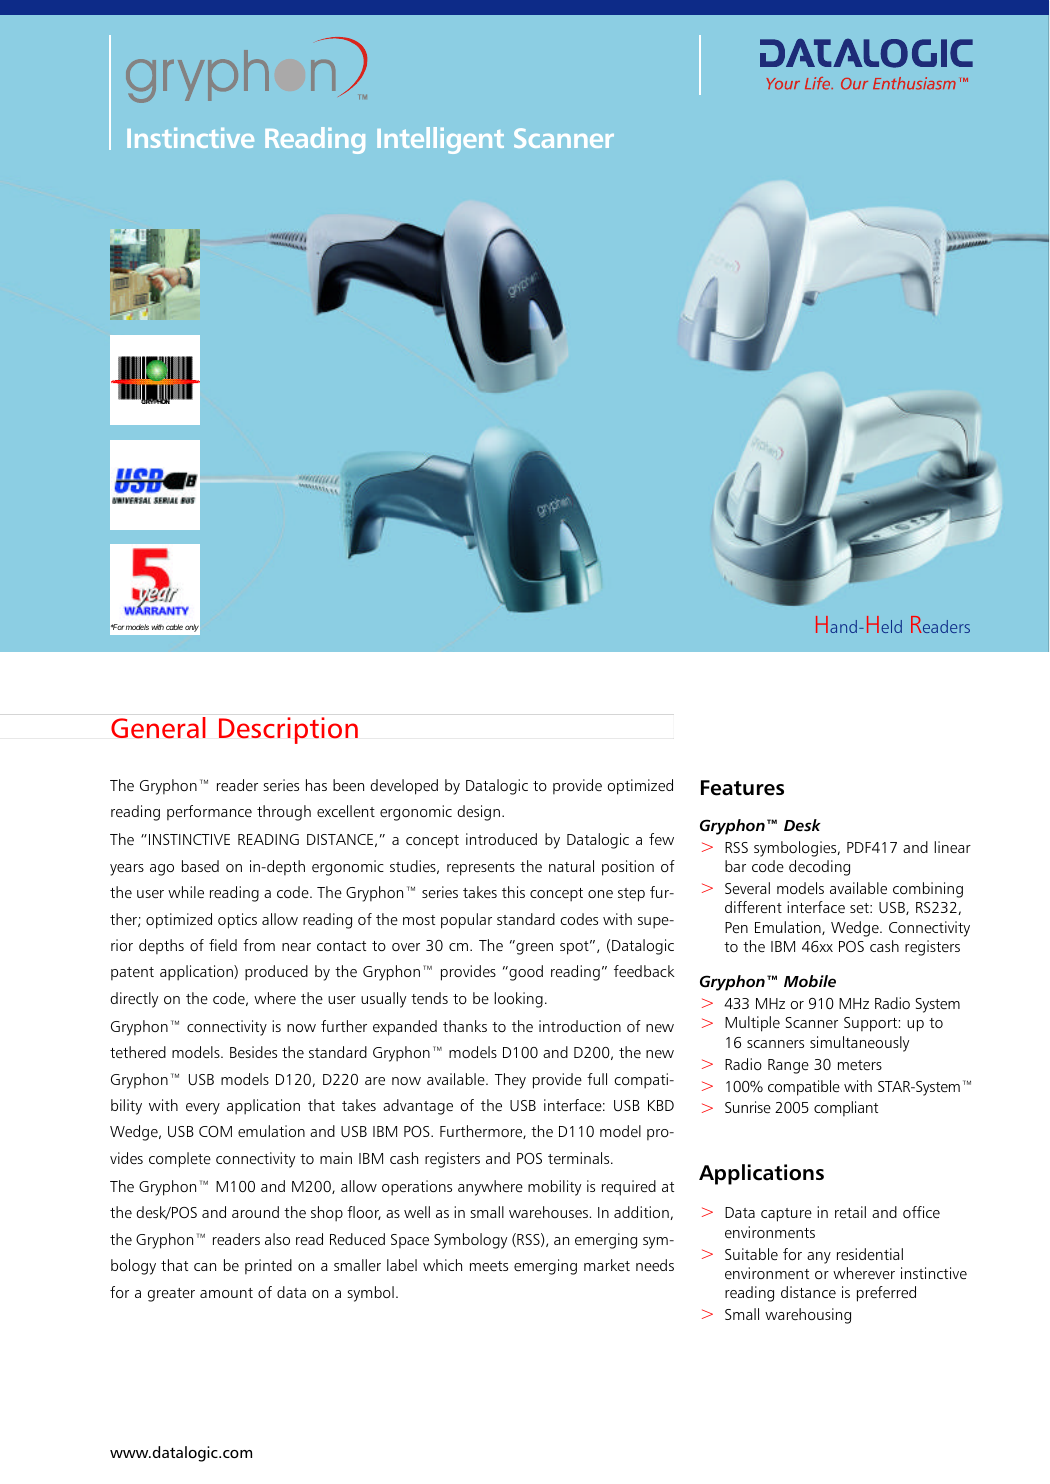 Image resolution: width=1050 pixels, height=1484 pixels. I want to click on Intelligent, so click(440, 140).
